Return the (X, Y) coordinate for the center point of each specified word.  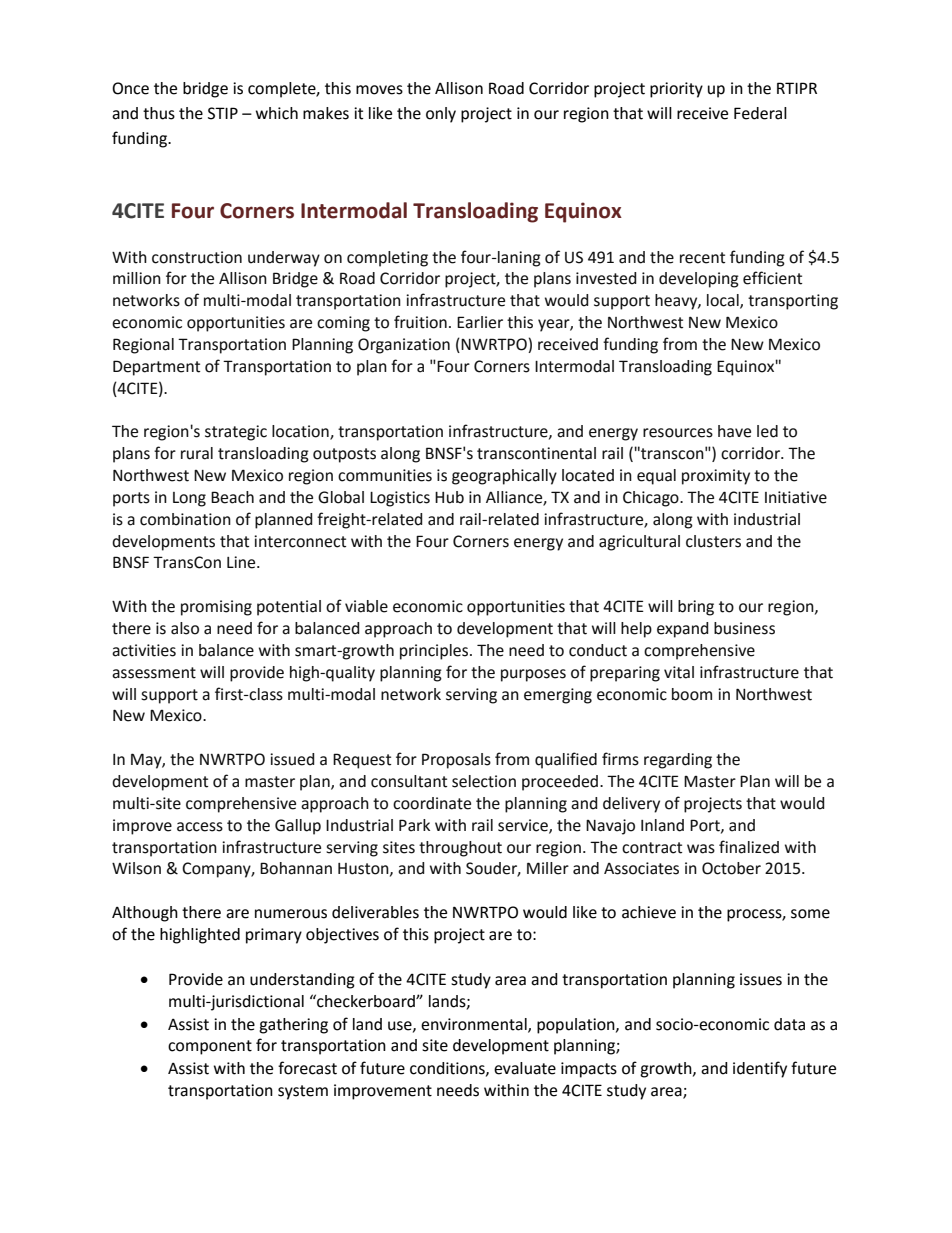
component (210, 1047)
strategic (236, 433)
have (734, 431)
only (441, 115)
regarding (678, 761)
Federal (760, 113)
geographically (504, 477)
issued (292, 759)
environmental (475, 1025)
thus (159, 113)
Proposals (456, 761)
